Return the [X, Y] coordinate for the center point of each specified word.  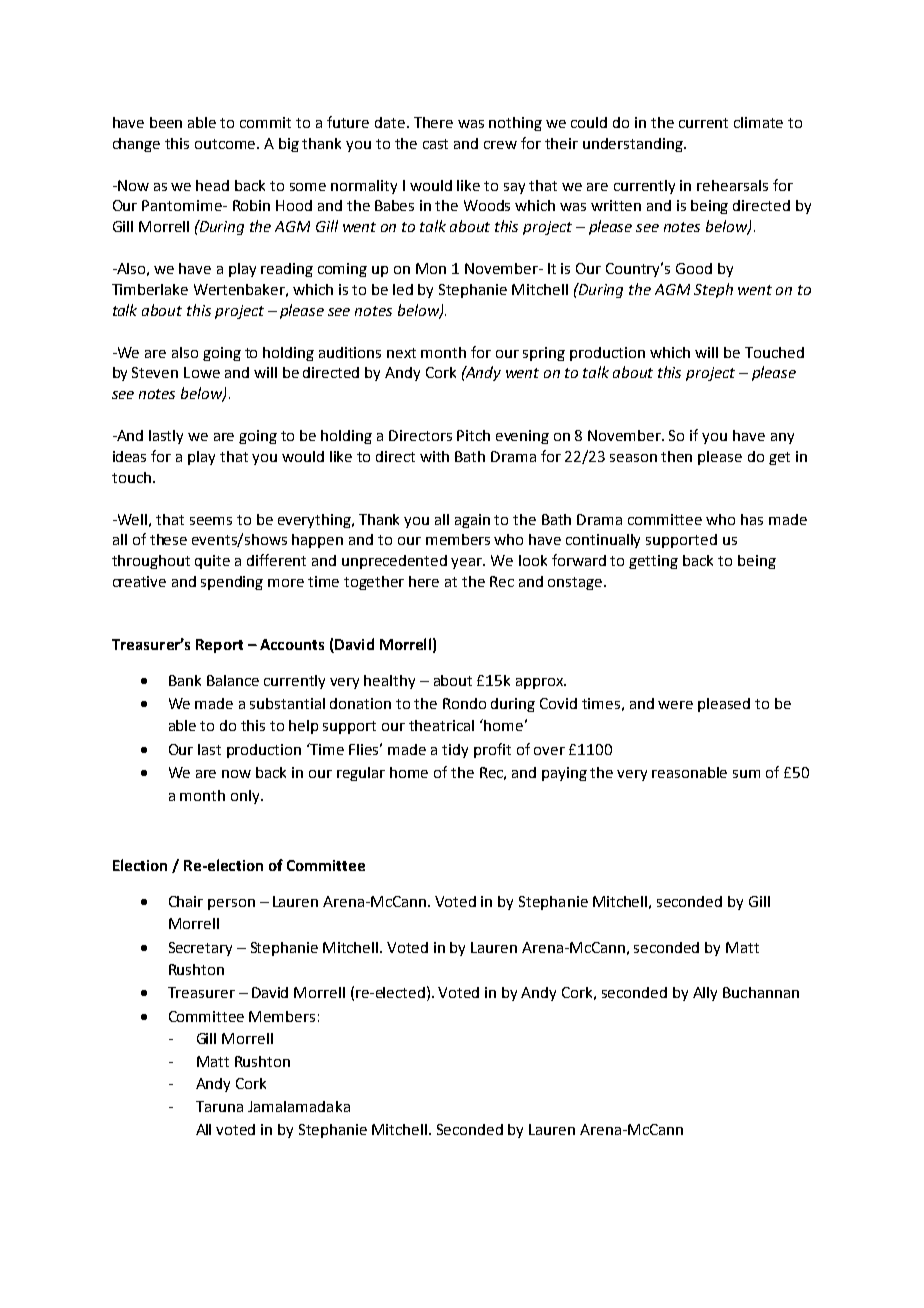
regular [361, 774]
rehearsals [732, 185]
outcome [226, 144]
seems [211, 521]
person [231, 904]
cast [435, 144]
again [472, 521]
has [752, 519]
